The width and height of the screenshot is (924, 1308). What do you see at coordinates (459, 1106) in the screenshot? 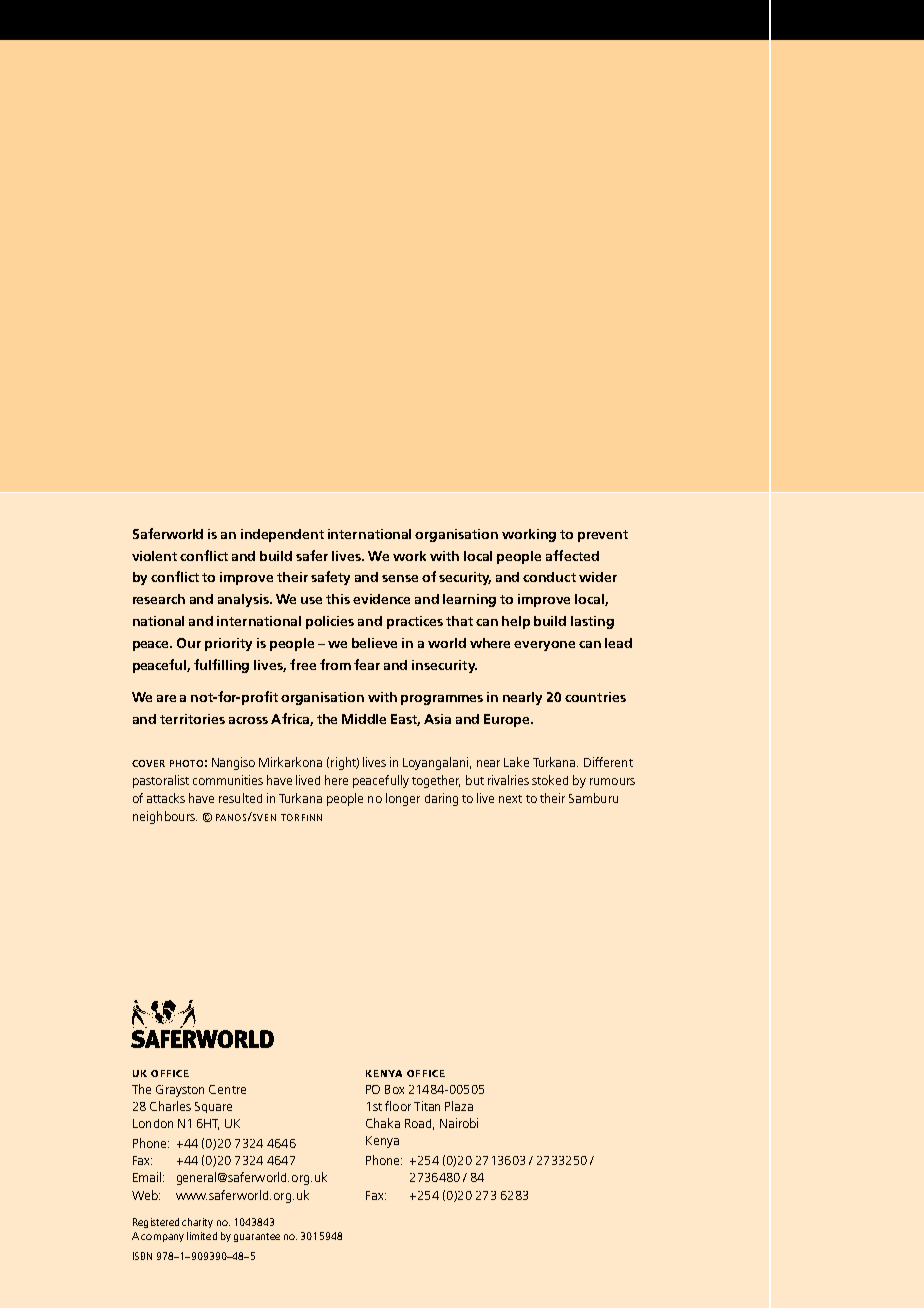
I see `Plaza` at bounding box center [459, 1106].
